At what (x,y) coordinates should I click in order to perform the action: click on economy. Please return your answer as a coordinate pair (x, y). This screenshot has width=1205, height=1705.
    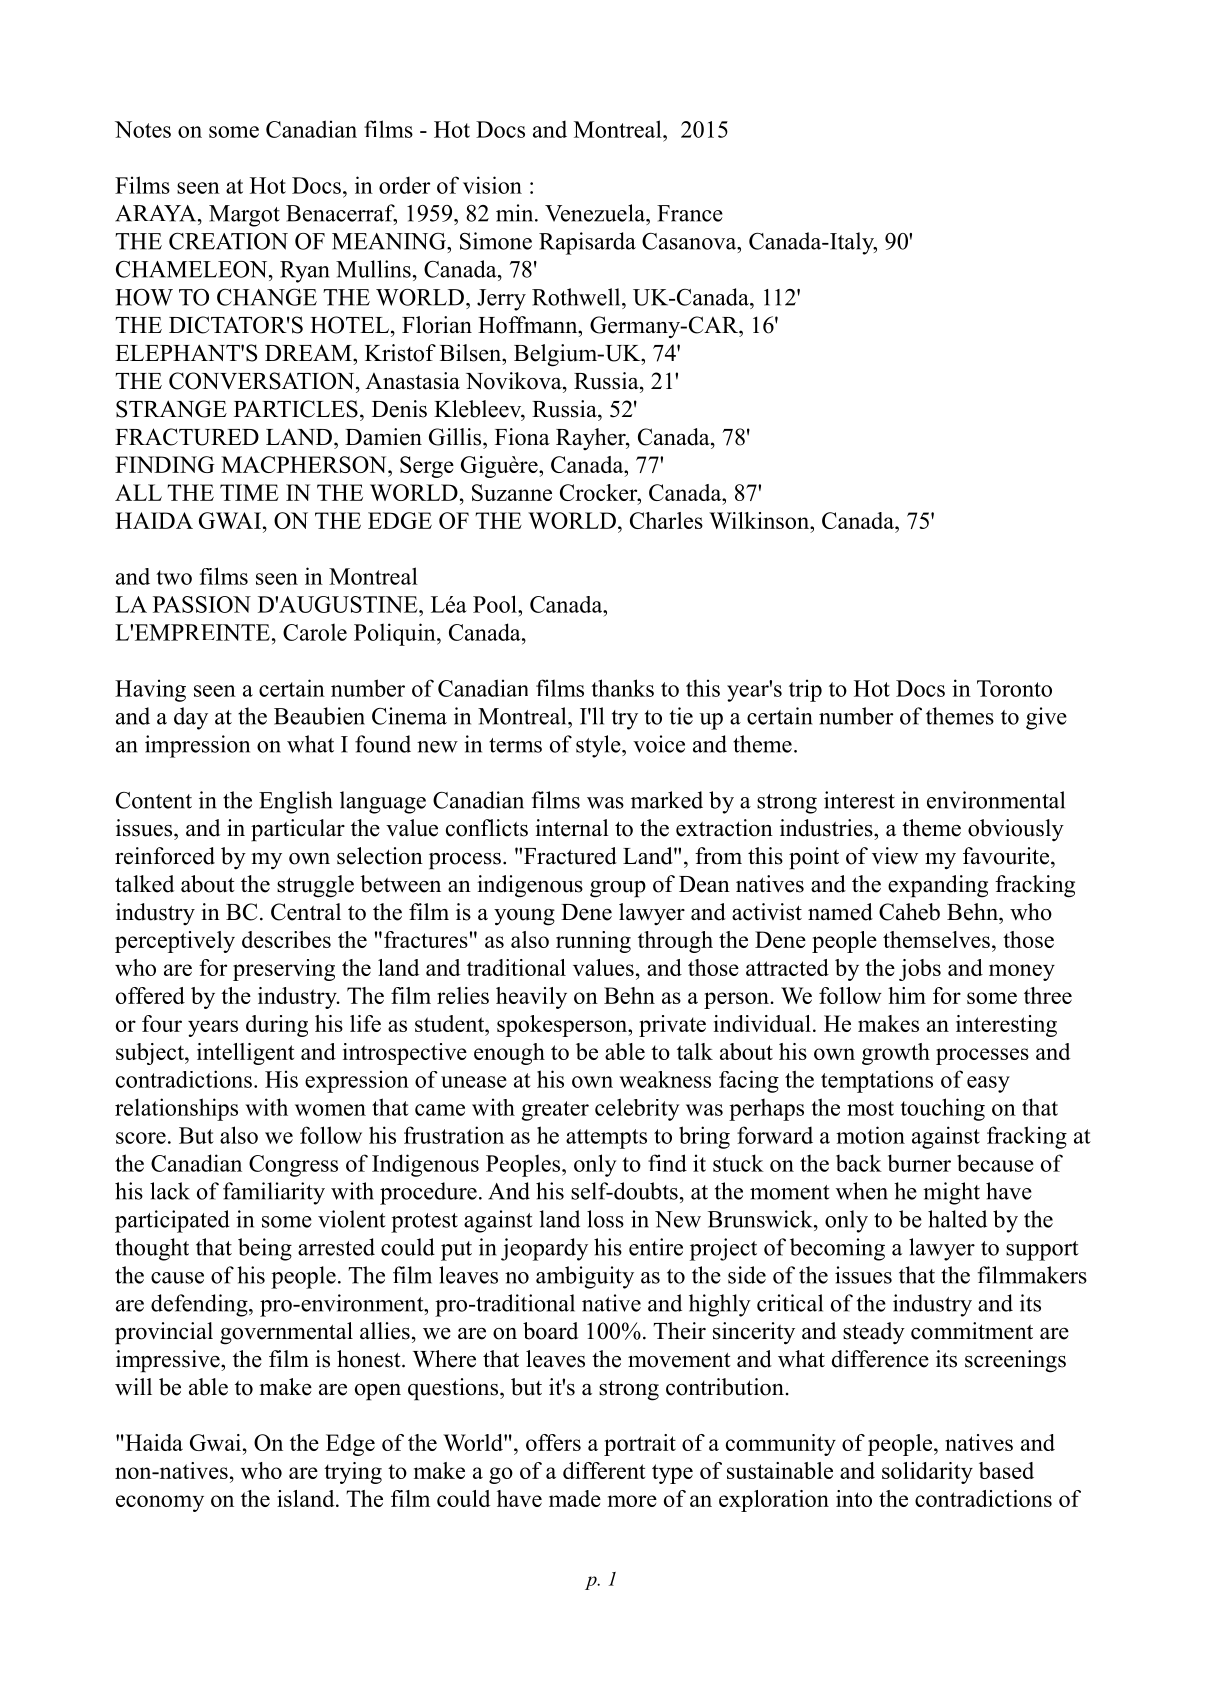
    Looking at the image, I should click on (160, 1503).
